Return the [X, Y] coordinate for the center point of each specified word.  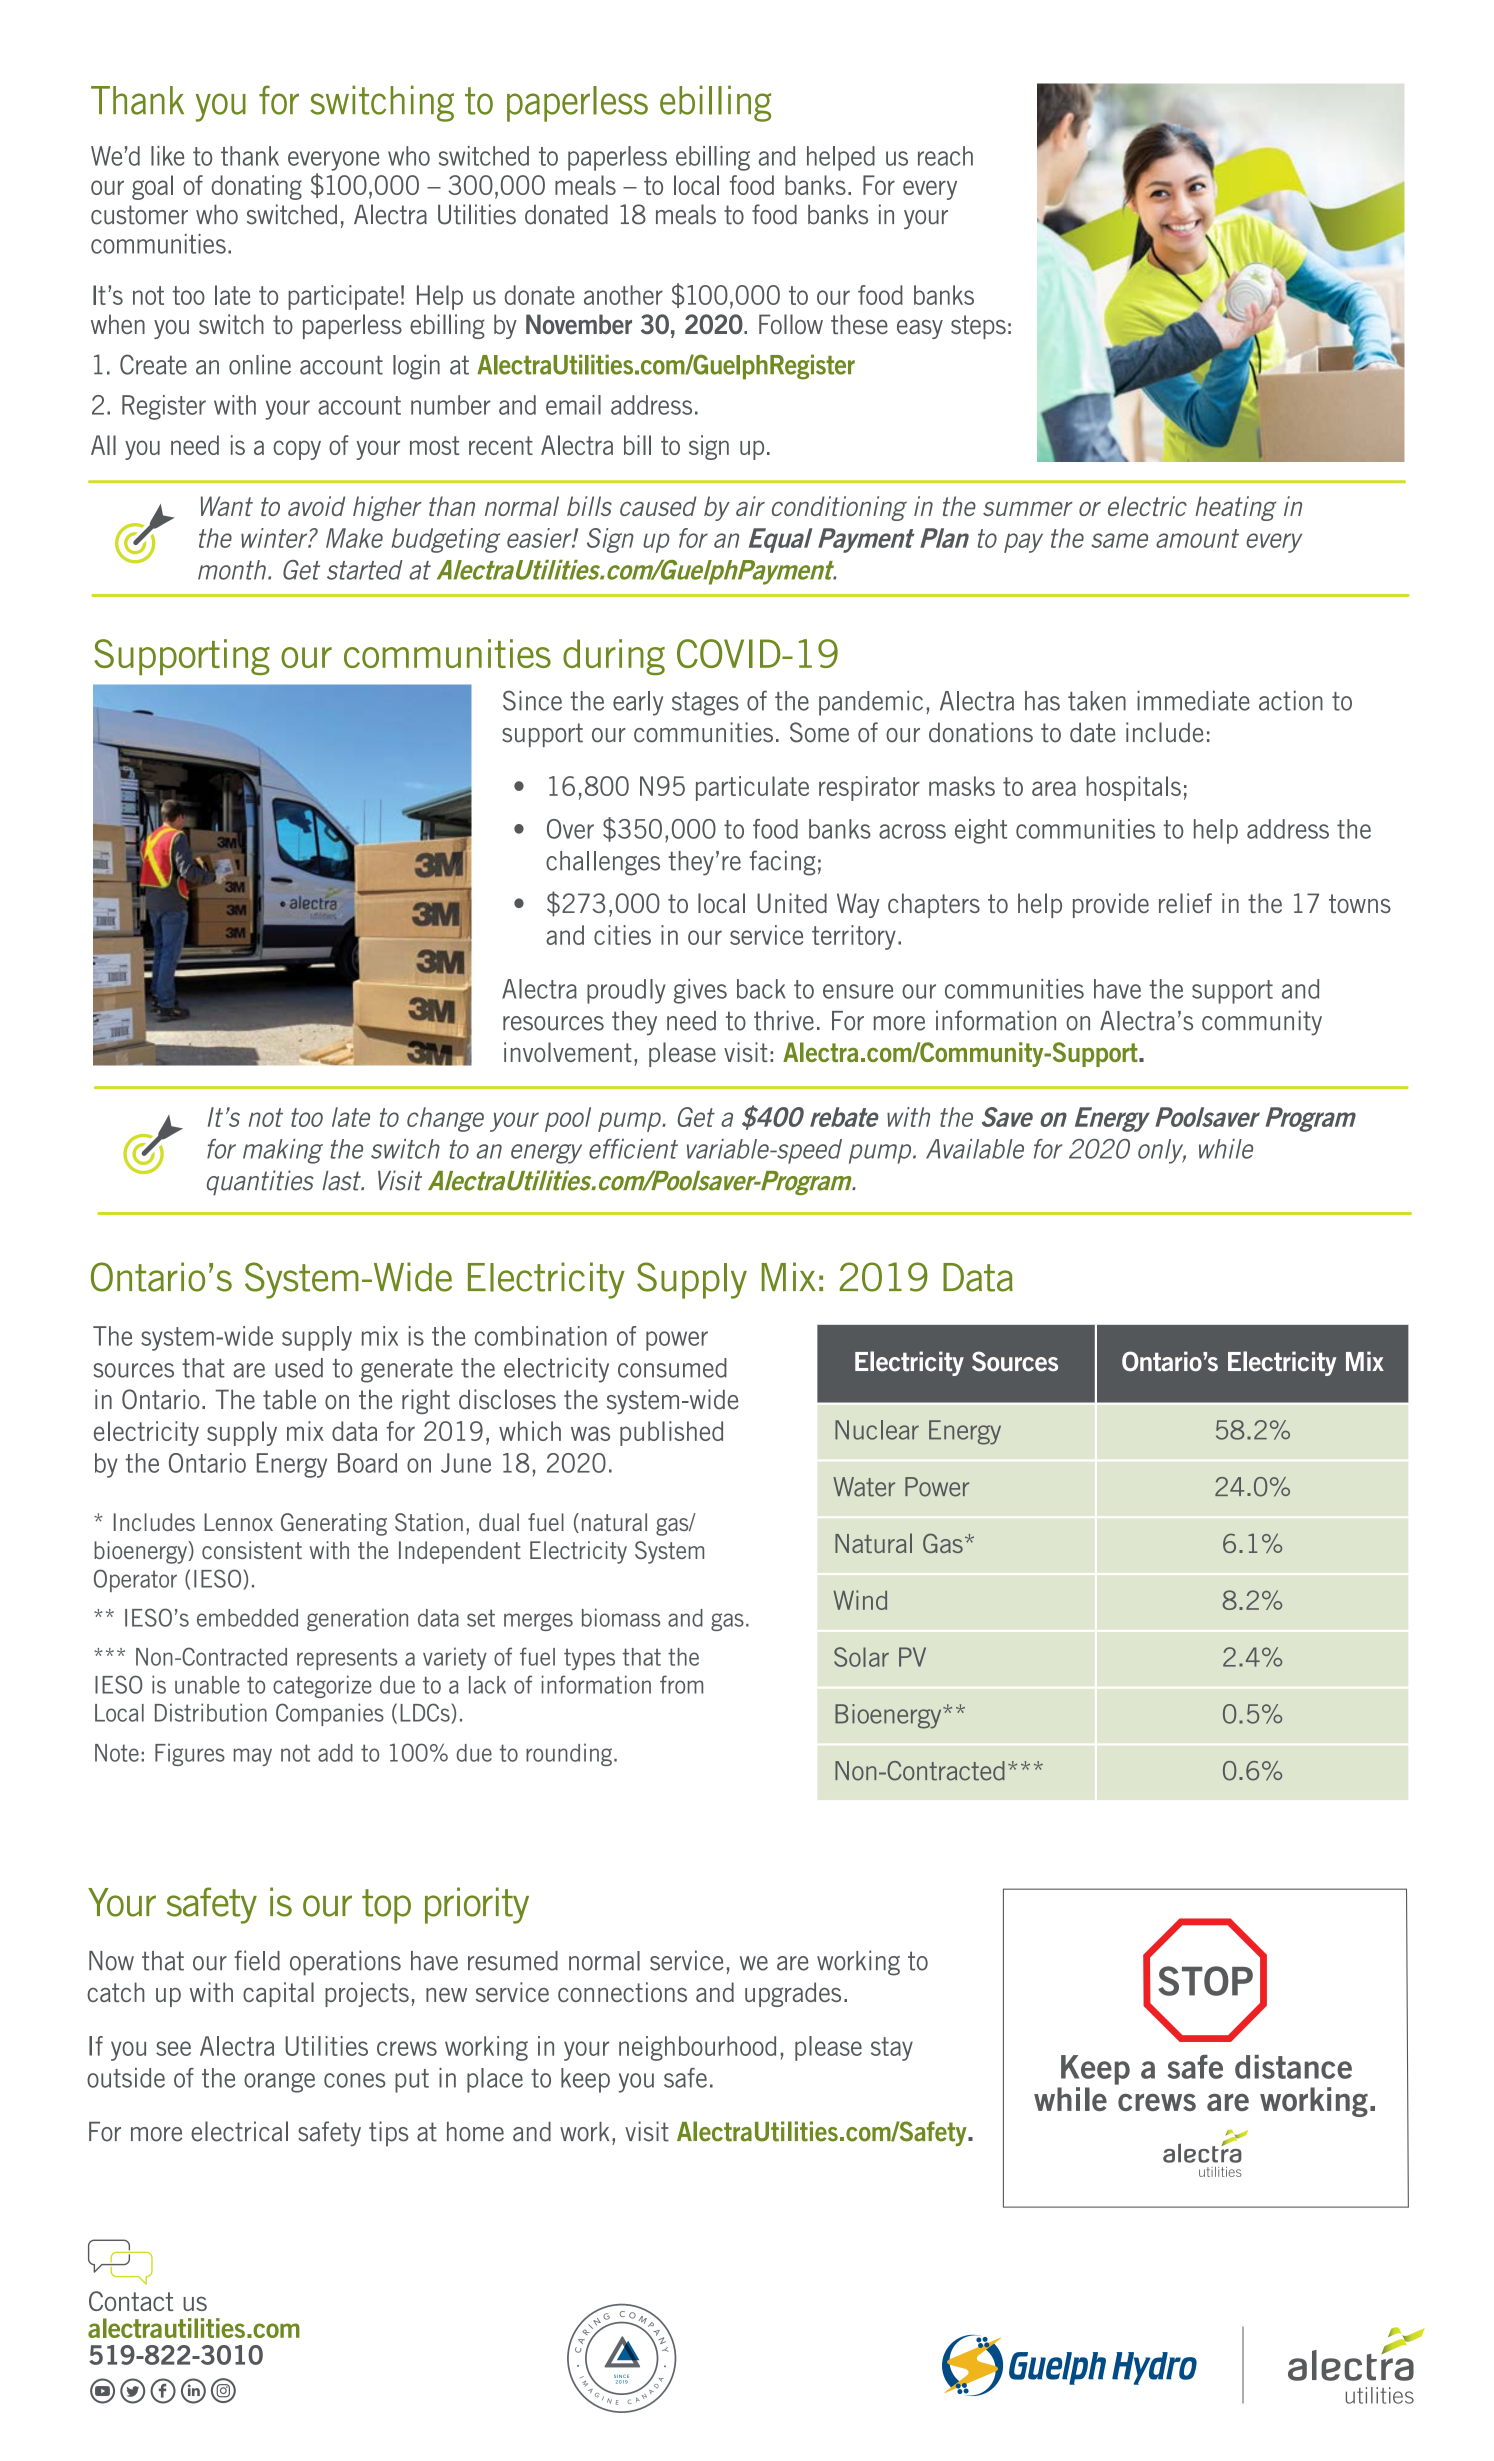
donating [257, 187]
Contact [131, 2301]
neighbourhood [697, 2048]
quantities [260, 1183]
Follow [791, 324]
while [1226, 1149]
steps [978, 327]
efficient [633, 1149]
